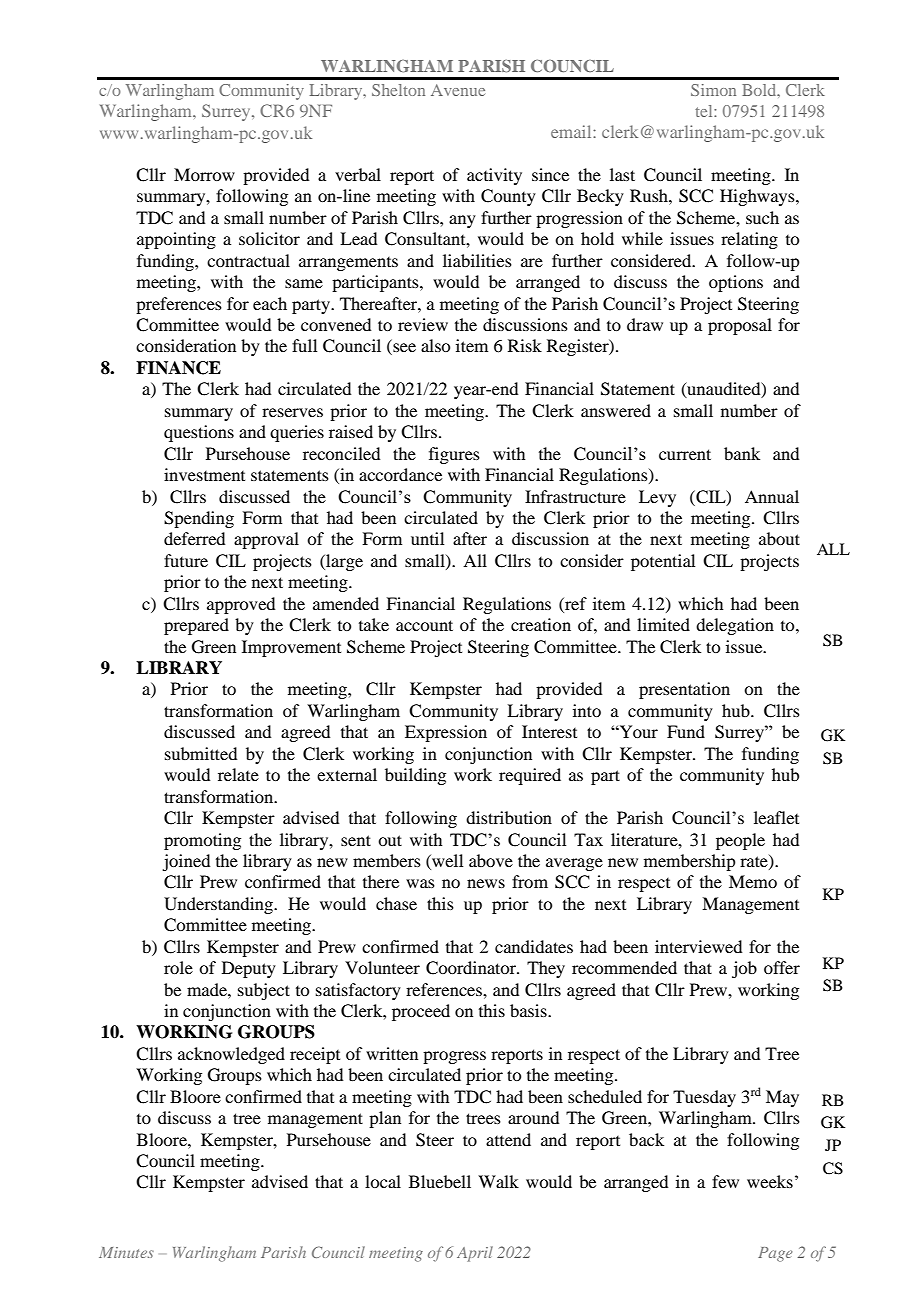 The width and height of the screenshot is (924, 1308). What do you see at coordinates (421, 1012) in the screenshot?
I see `proceed` at bounding box center [421, 1012].
